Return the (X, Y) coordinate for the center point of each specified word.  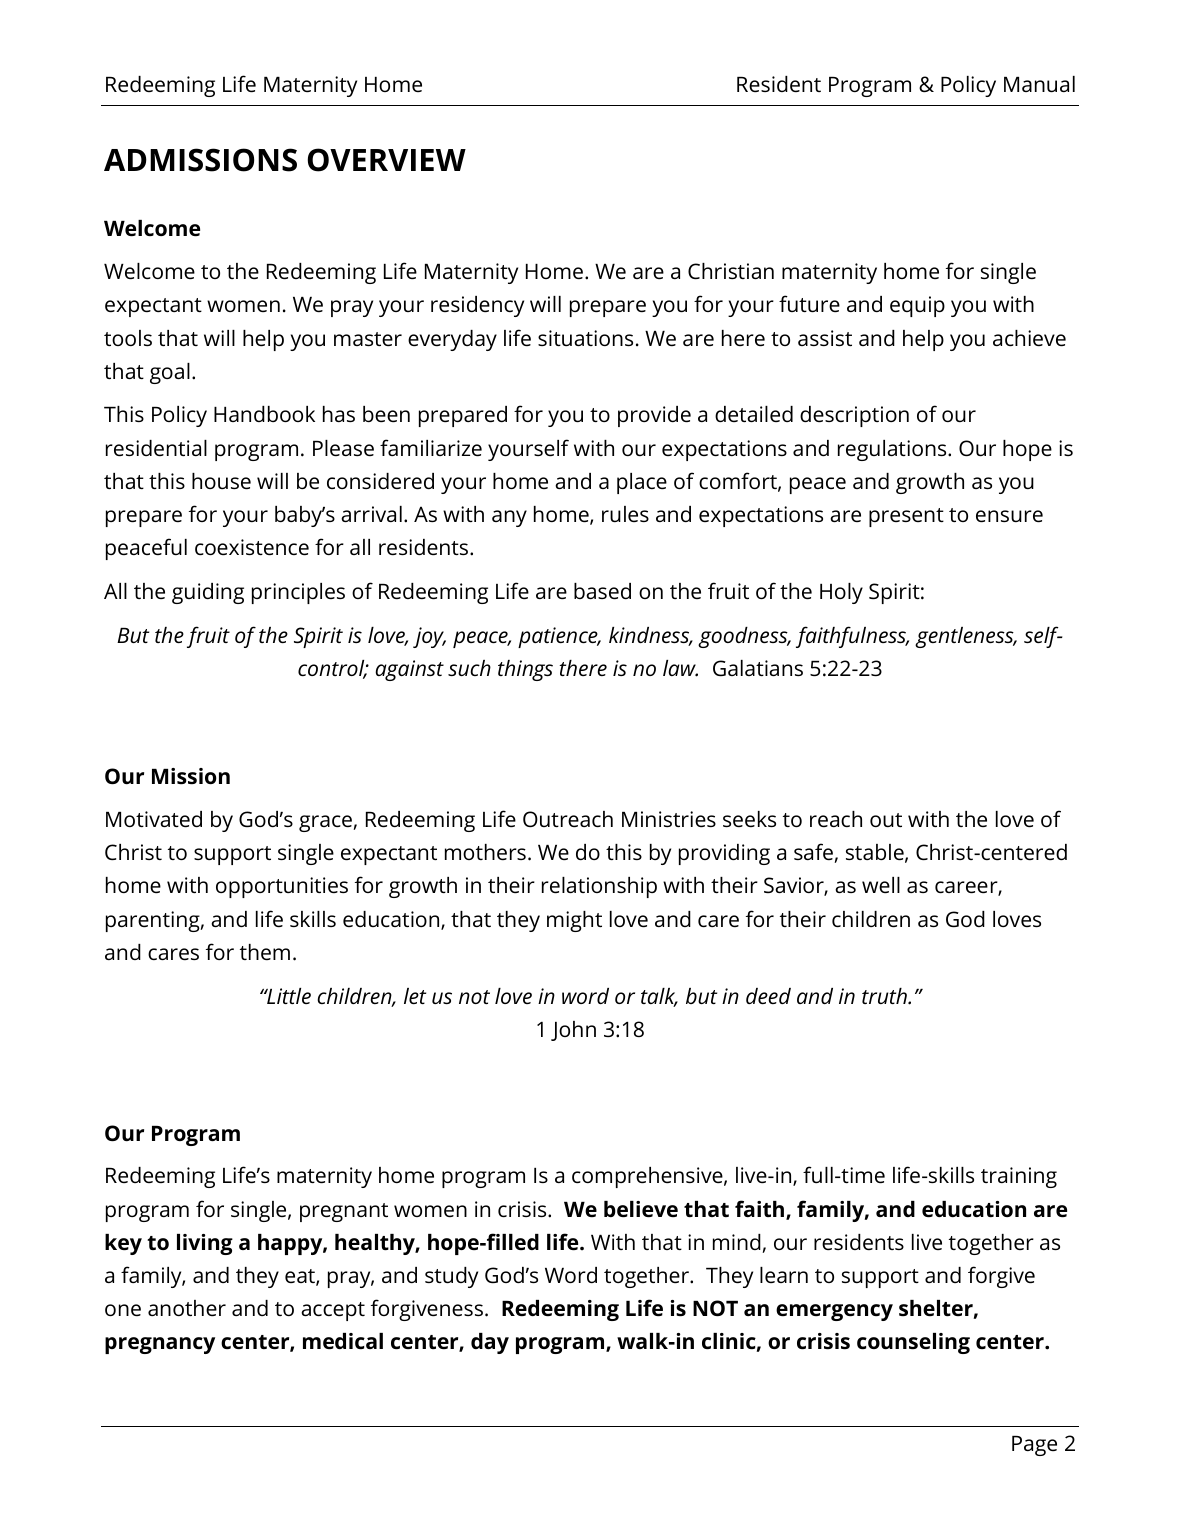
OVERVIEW (387, 160)
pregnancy (160, 1345)
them (265, 952)
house (221, 481)
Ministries (669, 819)
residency (477, 306)
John (573, 1031)
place (642, 483)
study (451, 1277)
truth (885, 996)
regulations (893, 450)
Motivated (154, 819)
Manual (1039, 84)
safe (813, 851)
